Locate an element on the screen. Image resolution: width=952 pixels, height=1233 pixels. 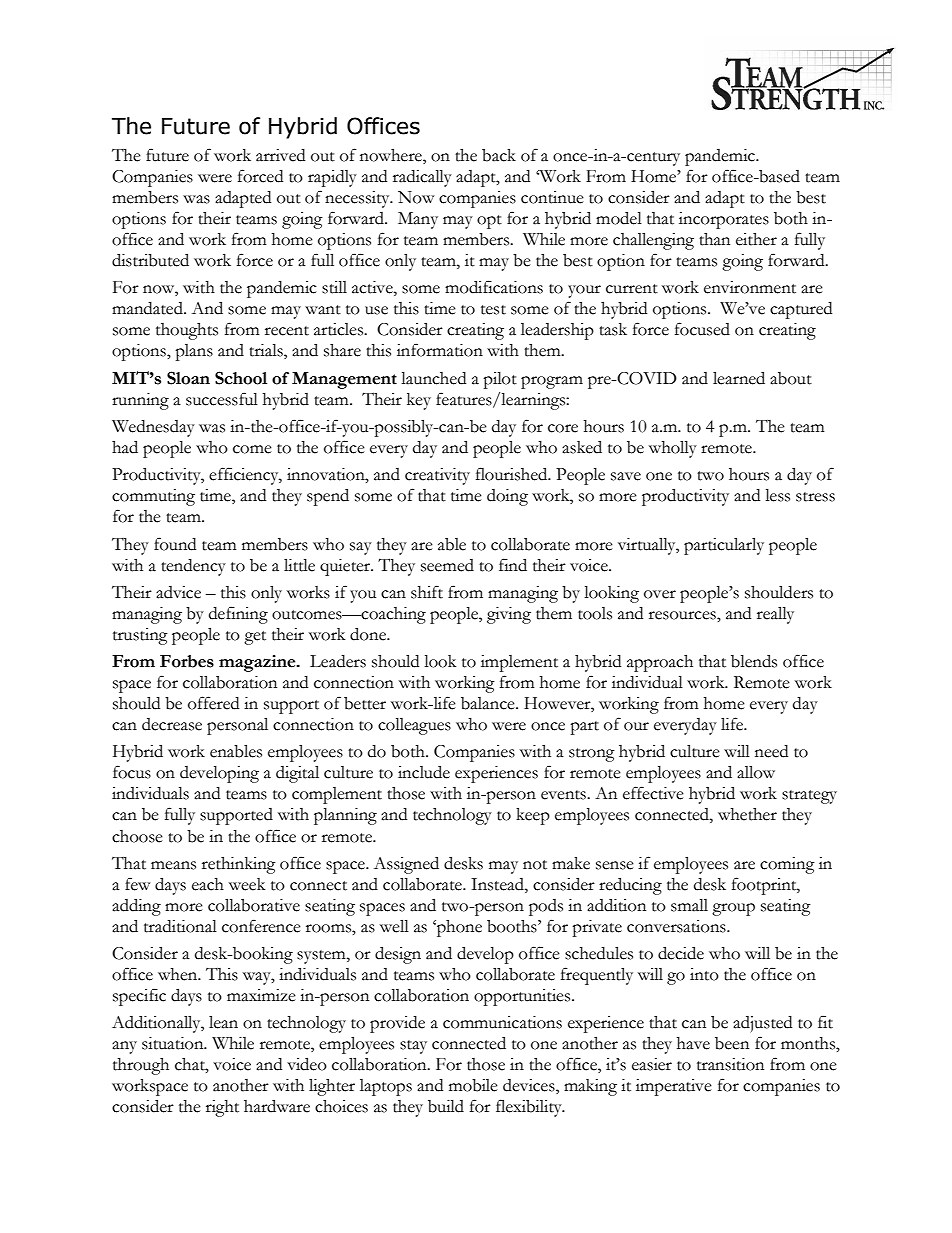
Assigned is located at coordinates (406, 865).
